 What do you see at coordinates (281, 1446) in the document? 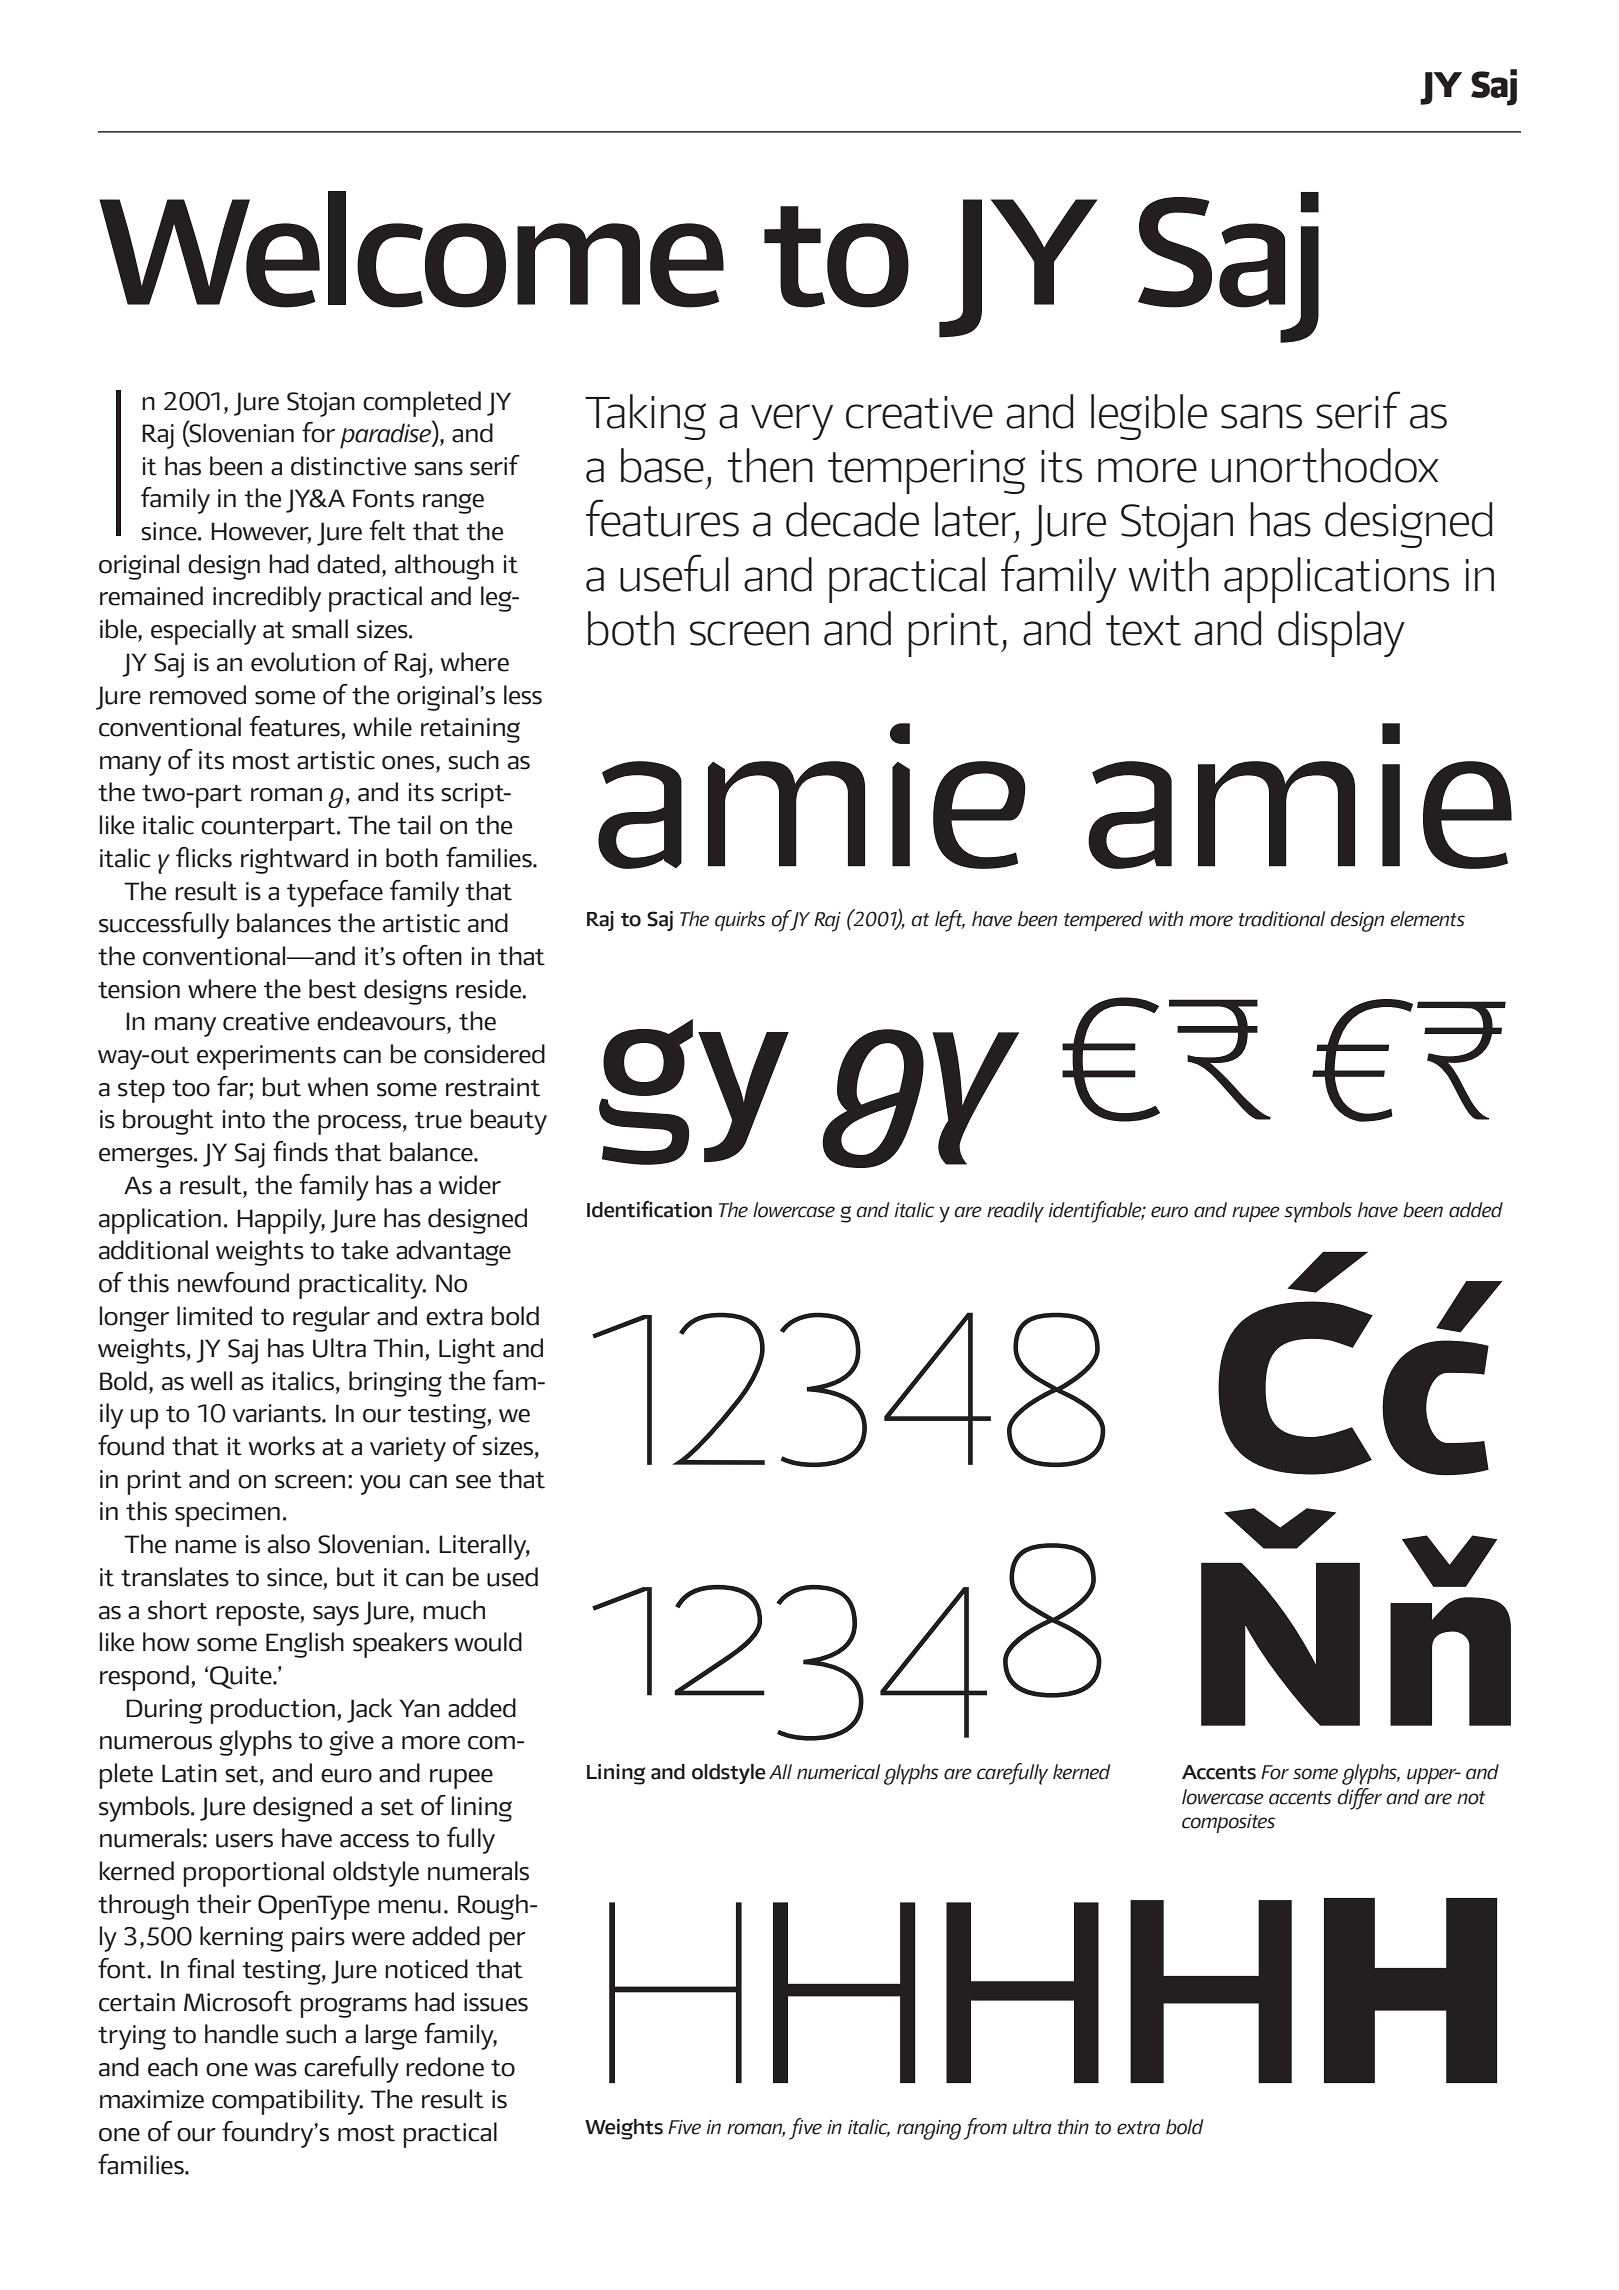
I see `works` at bounding box center [281, 1446].
